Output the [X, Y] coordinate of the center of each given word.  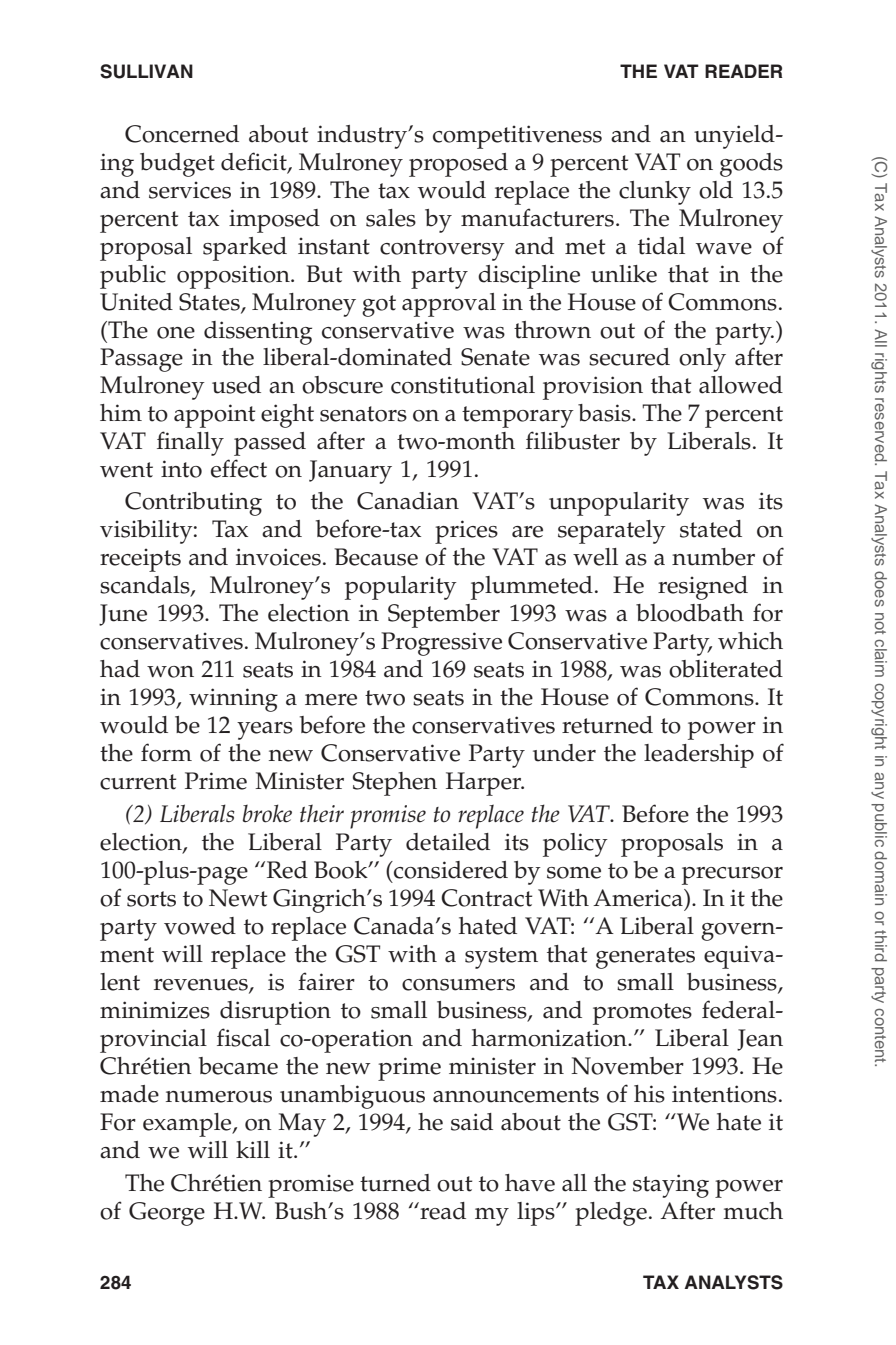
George [167, 1214]
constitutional [463, 385]
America [639, 898]
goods [751, 165]
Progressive [441, 644]
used [236, 385]
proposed [458, 165]
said [472, 1122]
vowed [200, 926]
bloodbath [690, 613]
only [702, 360]
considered [450, 870]
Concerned [182, 134]
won [170, 672]
